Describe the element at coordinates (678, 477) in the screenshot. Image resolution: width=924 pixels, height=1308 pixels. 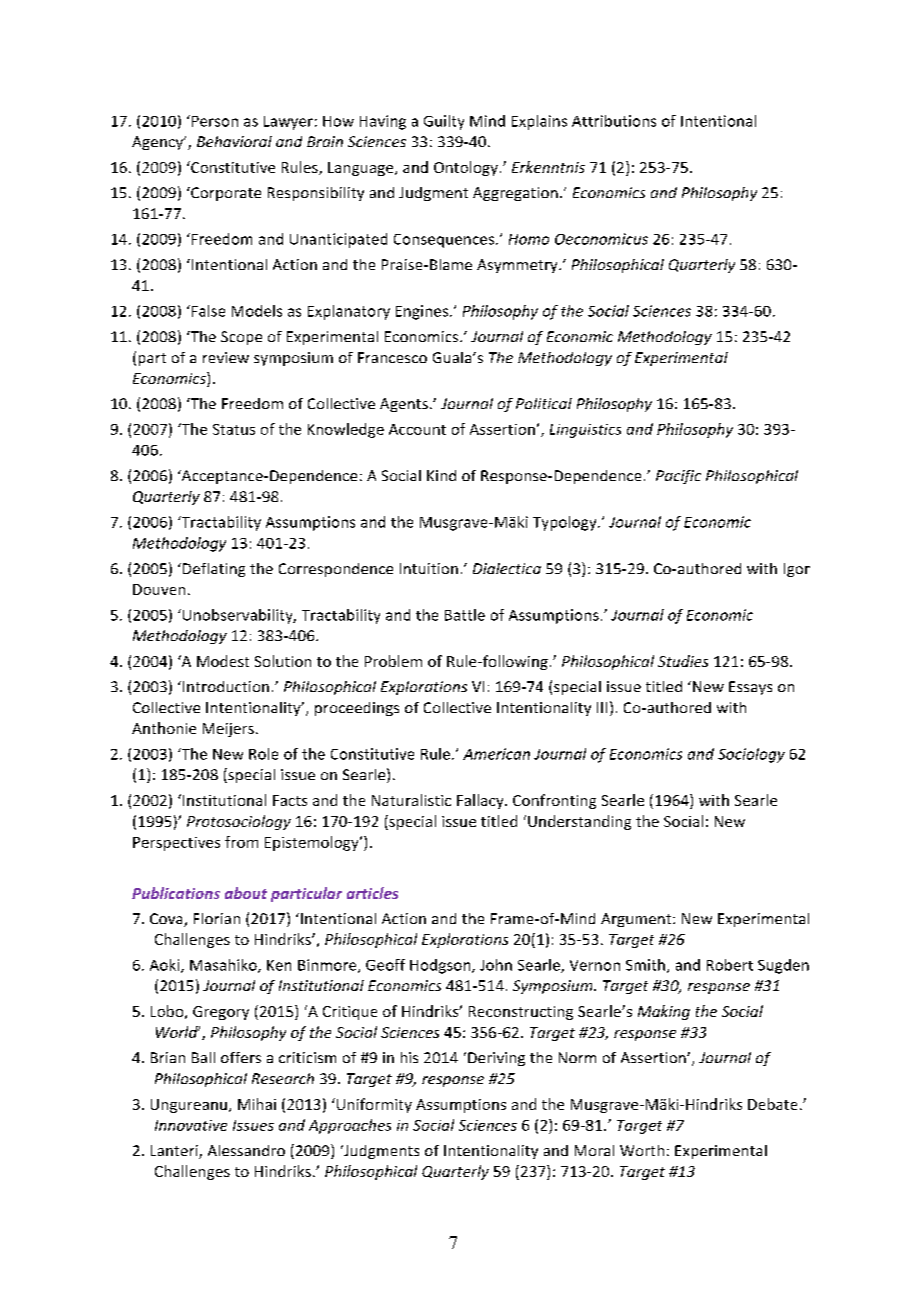
I see `Pacific` at that location.
